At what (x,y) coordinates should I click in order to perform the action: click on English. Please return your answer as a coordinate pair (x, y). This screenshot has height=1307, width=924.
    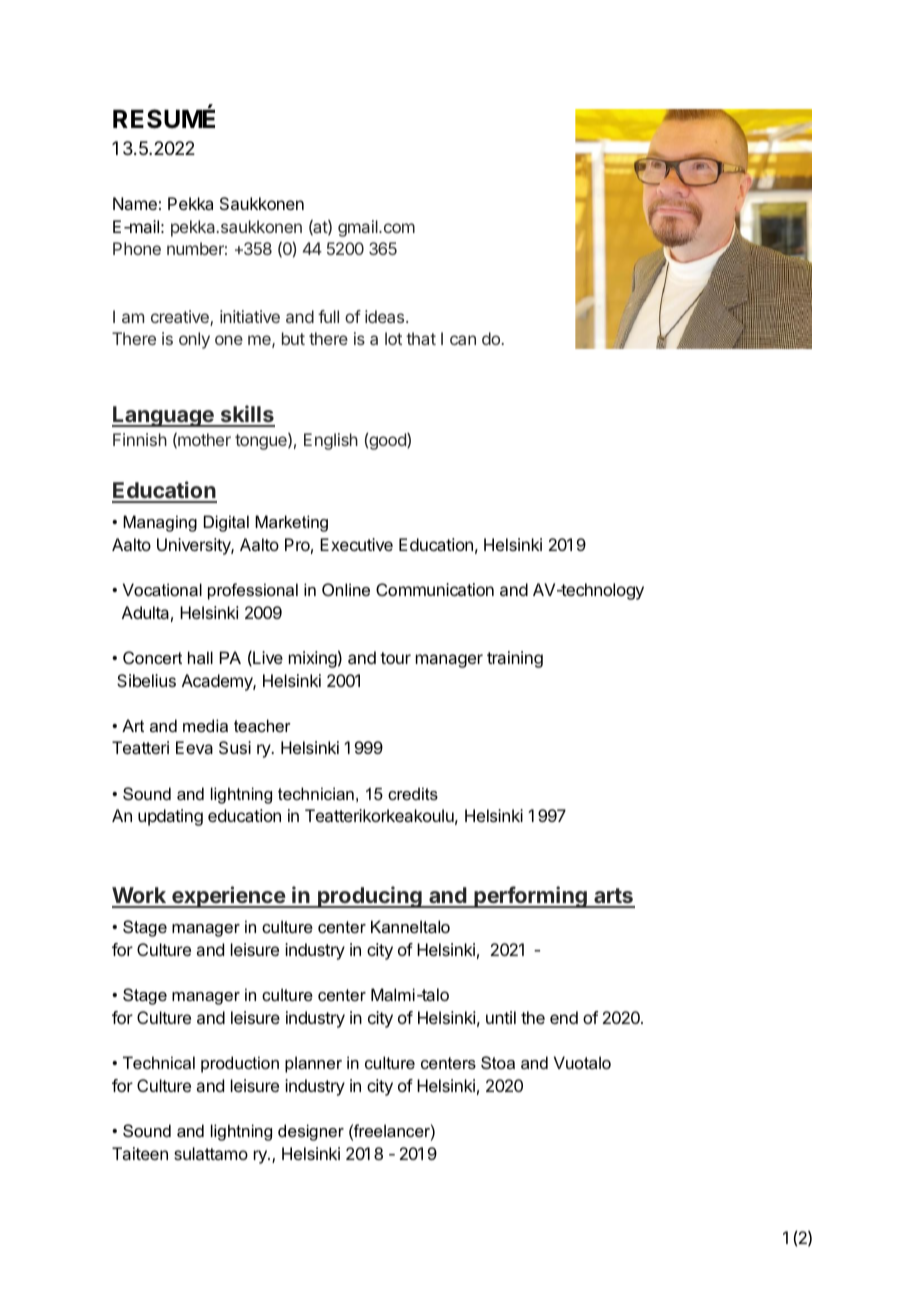
    Looking at the image, I should click on (331, 441).
